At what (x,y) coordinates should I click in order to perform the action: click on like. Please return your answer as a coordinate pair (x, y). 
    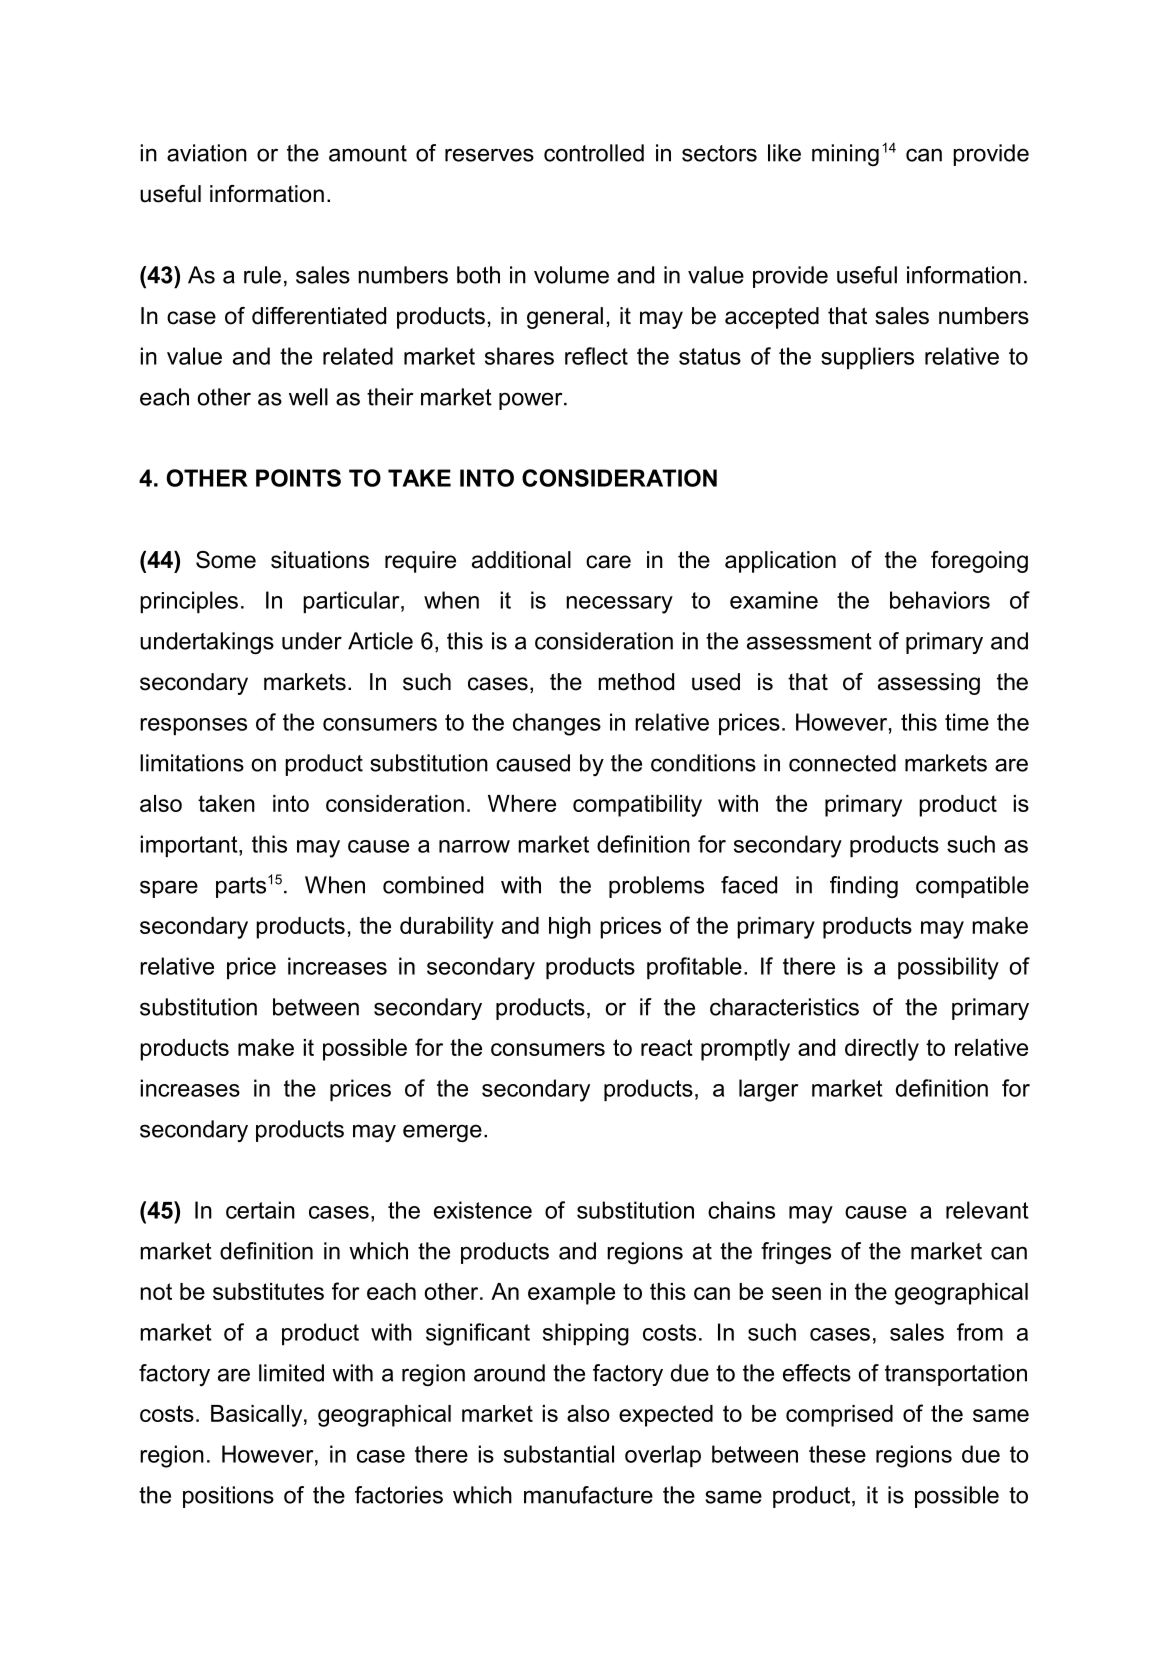
    Looking at the image, I should click on (784, 153).
